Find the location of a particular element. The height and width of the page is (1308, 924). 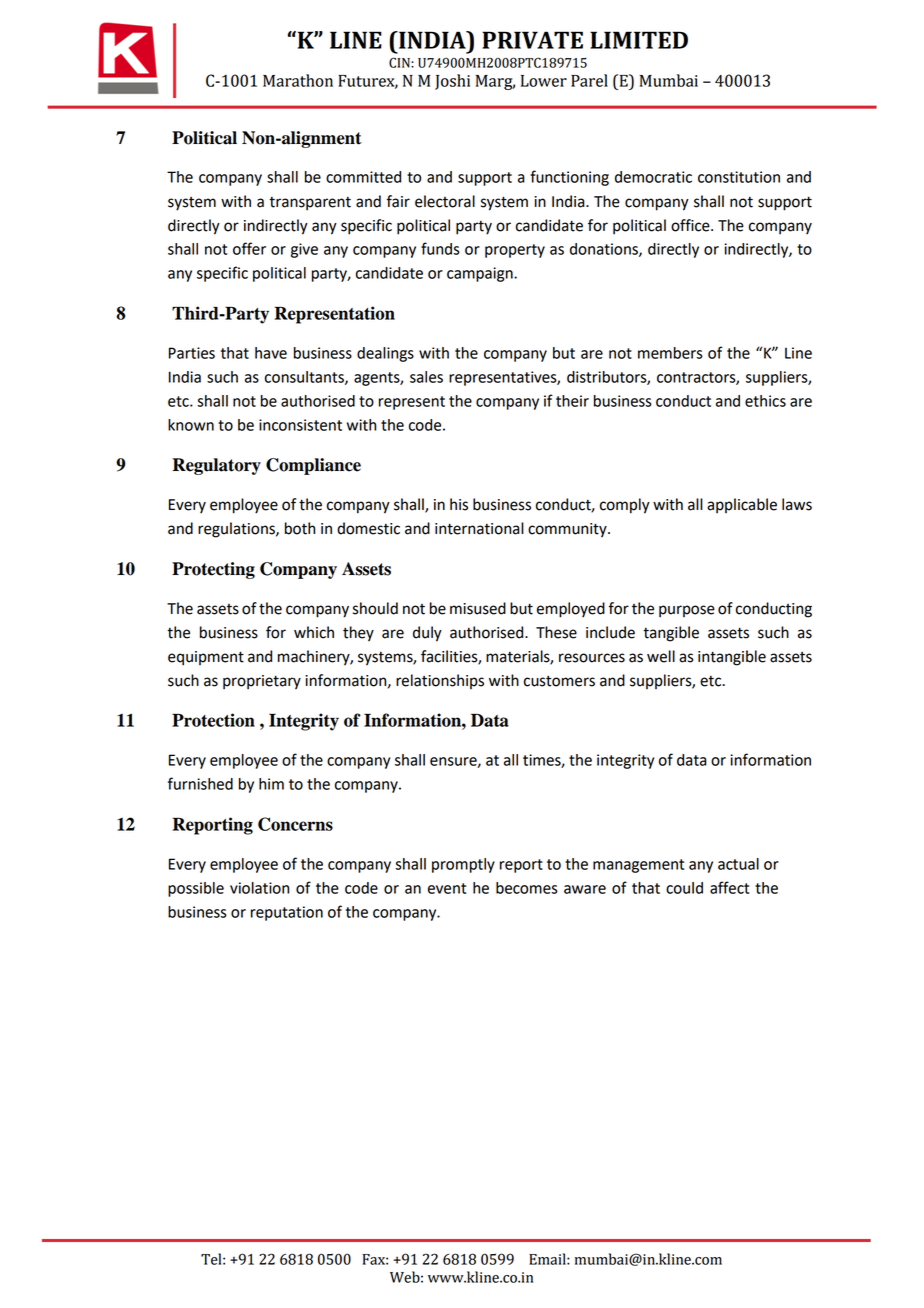

offer is located at coordinates (249, 248).
